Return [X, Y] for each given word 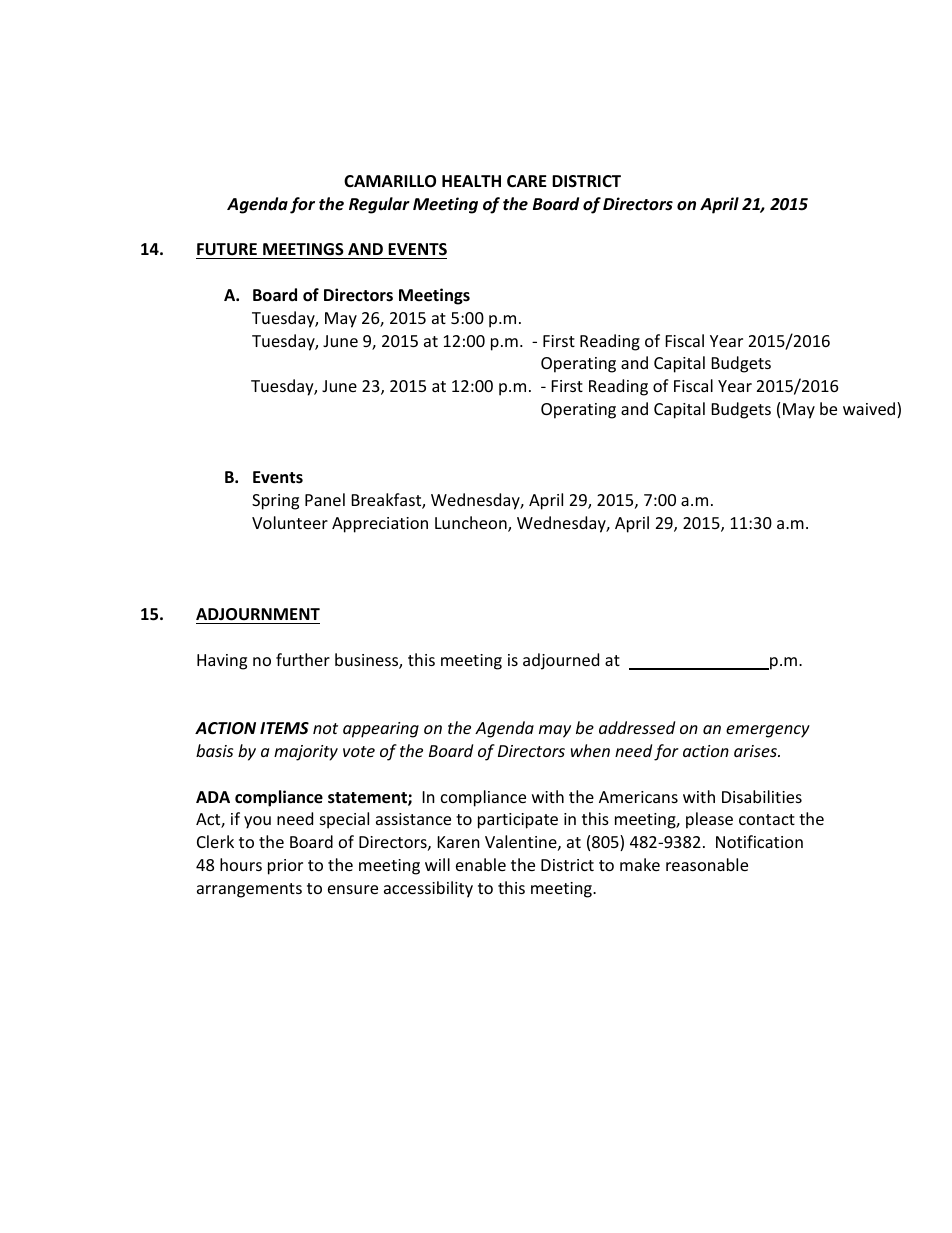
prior [285, 867]
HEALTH [471, 181]
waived [870, 410]
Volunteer [290, 522]
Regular [379, 205]
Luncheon [472, 524]
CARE [527, 181]
